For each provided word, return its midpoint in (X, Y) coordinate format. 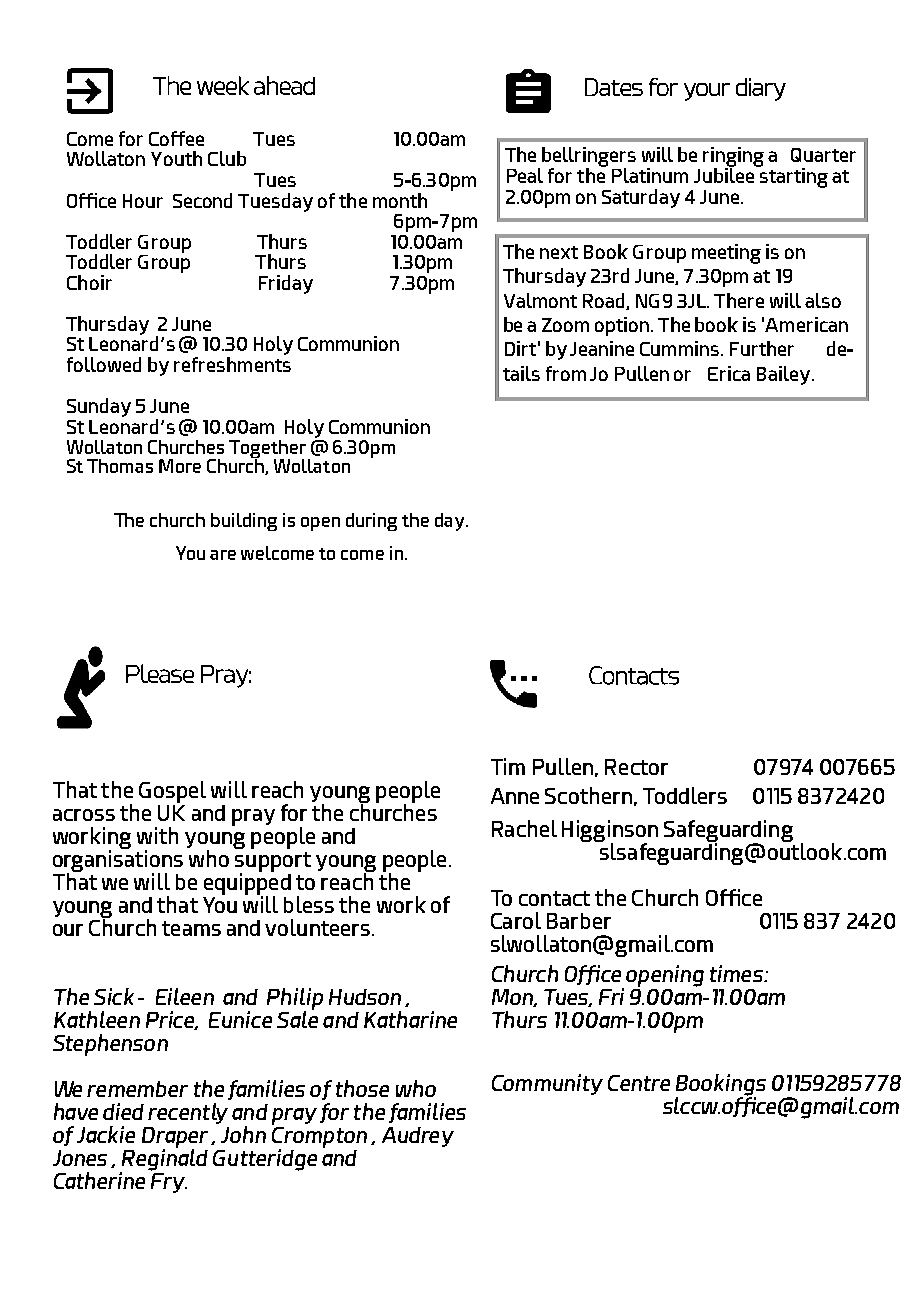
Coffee (176, 138)
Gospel (172, 792)
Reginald (164, 1160)
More (180, 466)
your (707, 92)
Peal (525, 175)
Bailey (785, 375)
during (371, 522)
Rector (636, 767)
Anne (515, 796)
